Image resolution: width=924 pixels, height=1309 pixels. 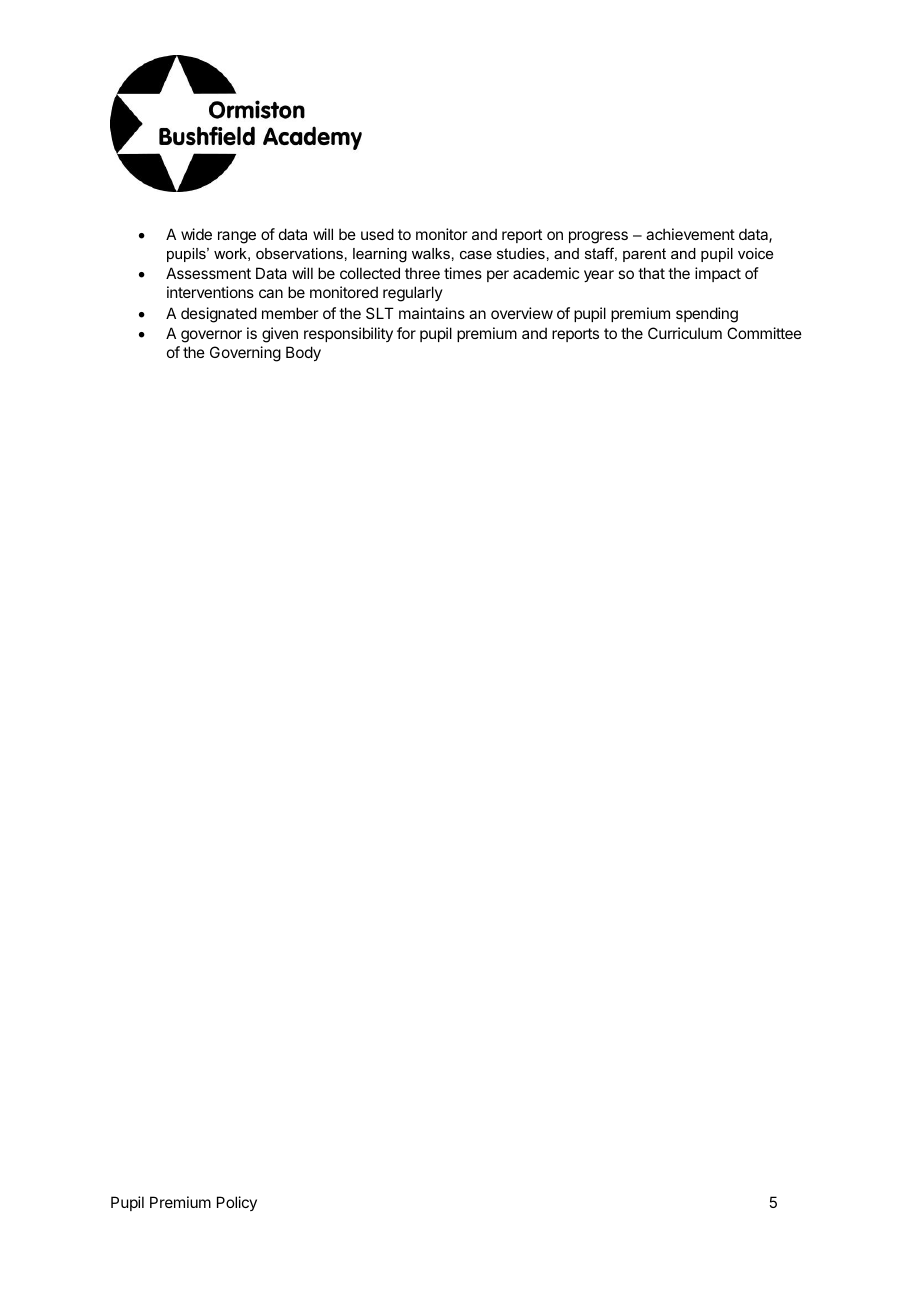 I want to click on case, so click(x=476, y=255).
